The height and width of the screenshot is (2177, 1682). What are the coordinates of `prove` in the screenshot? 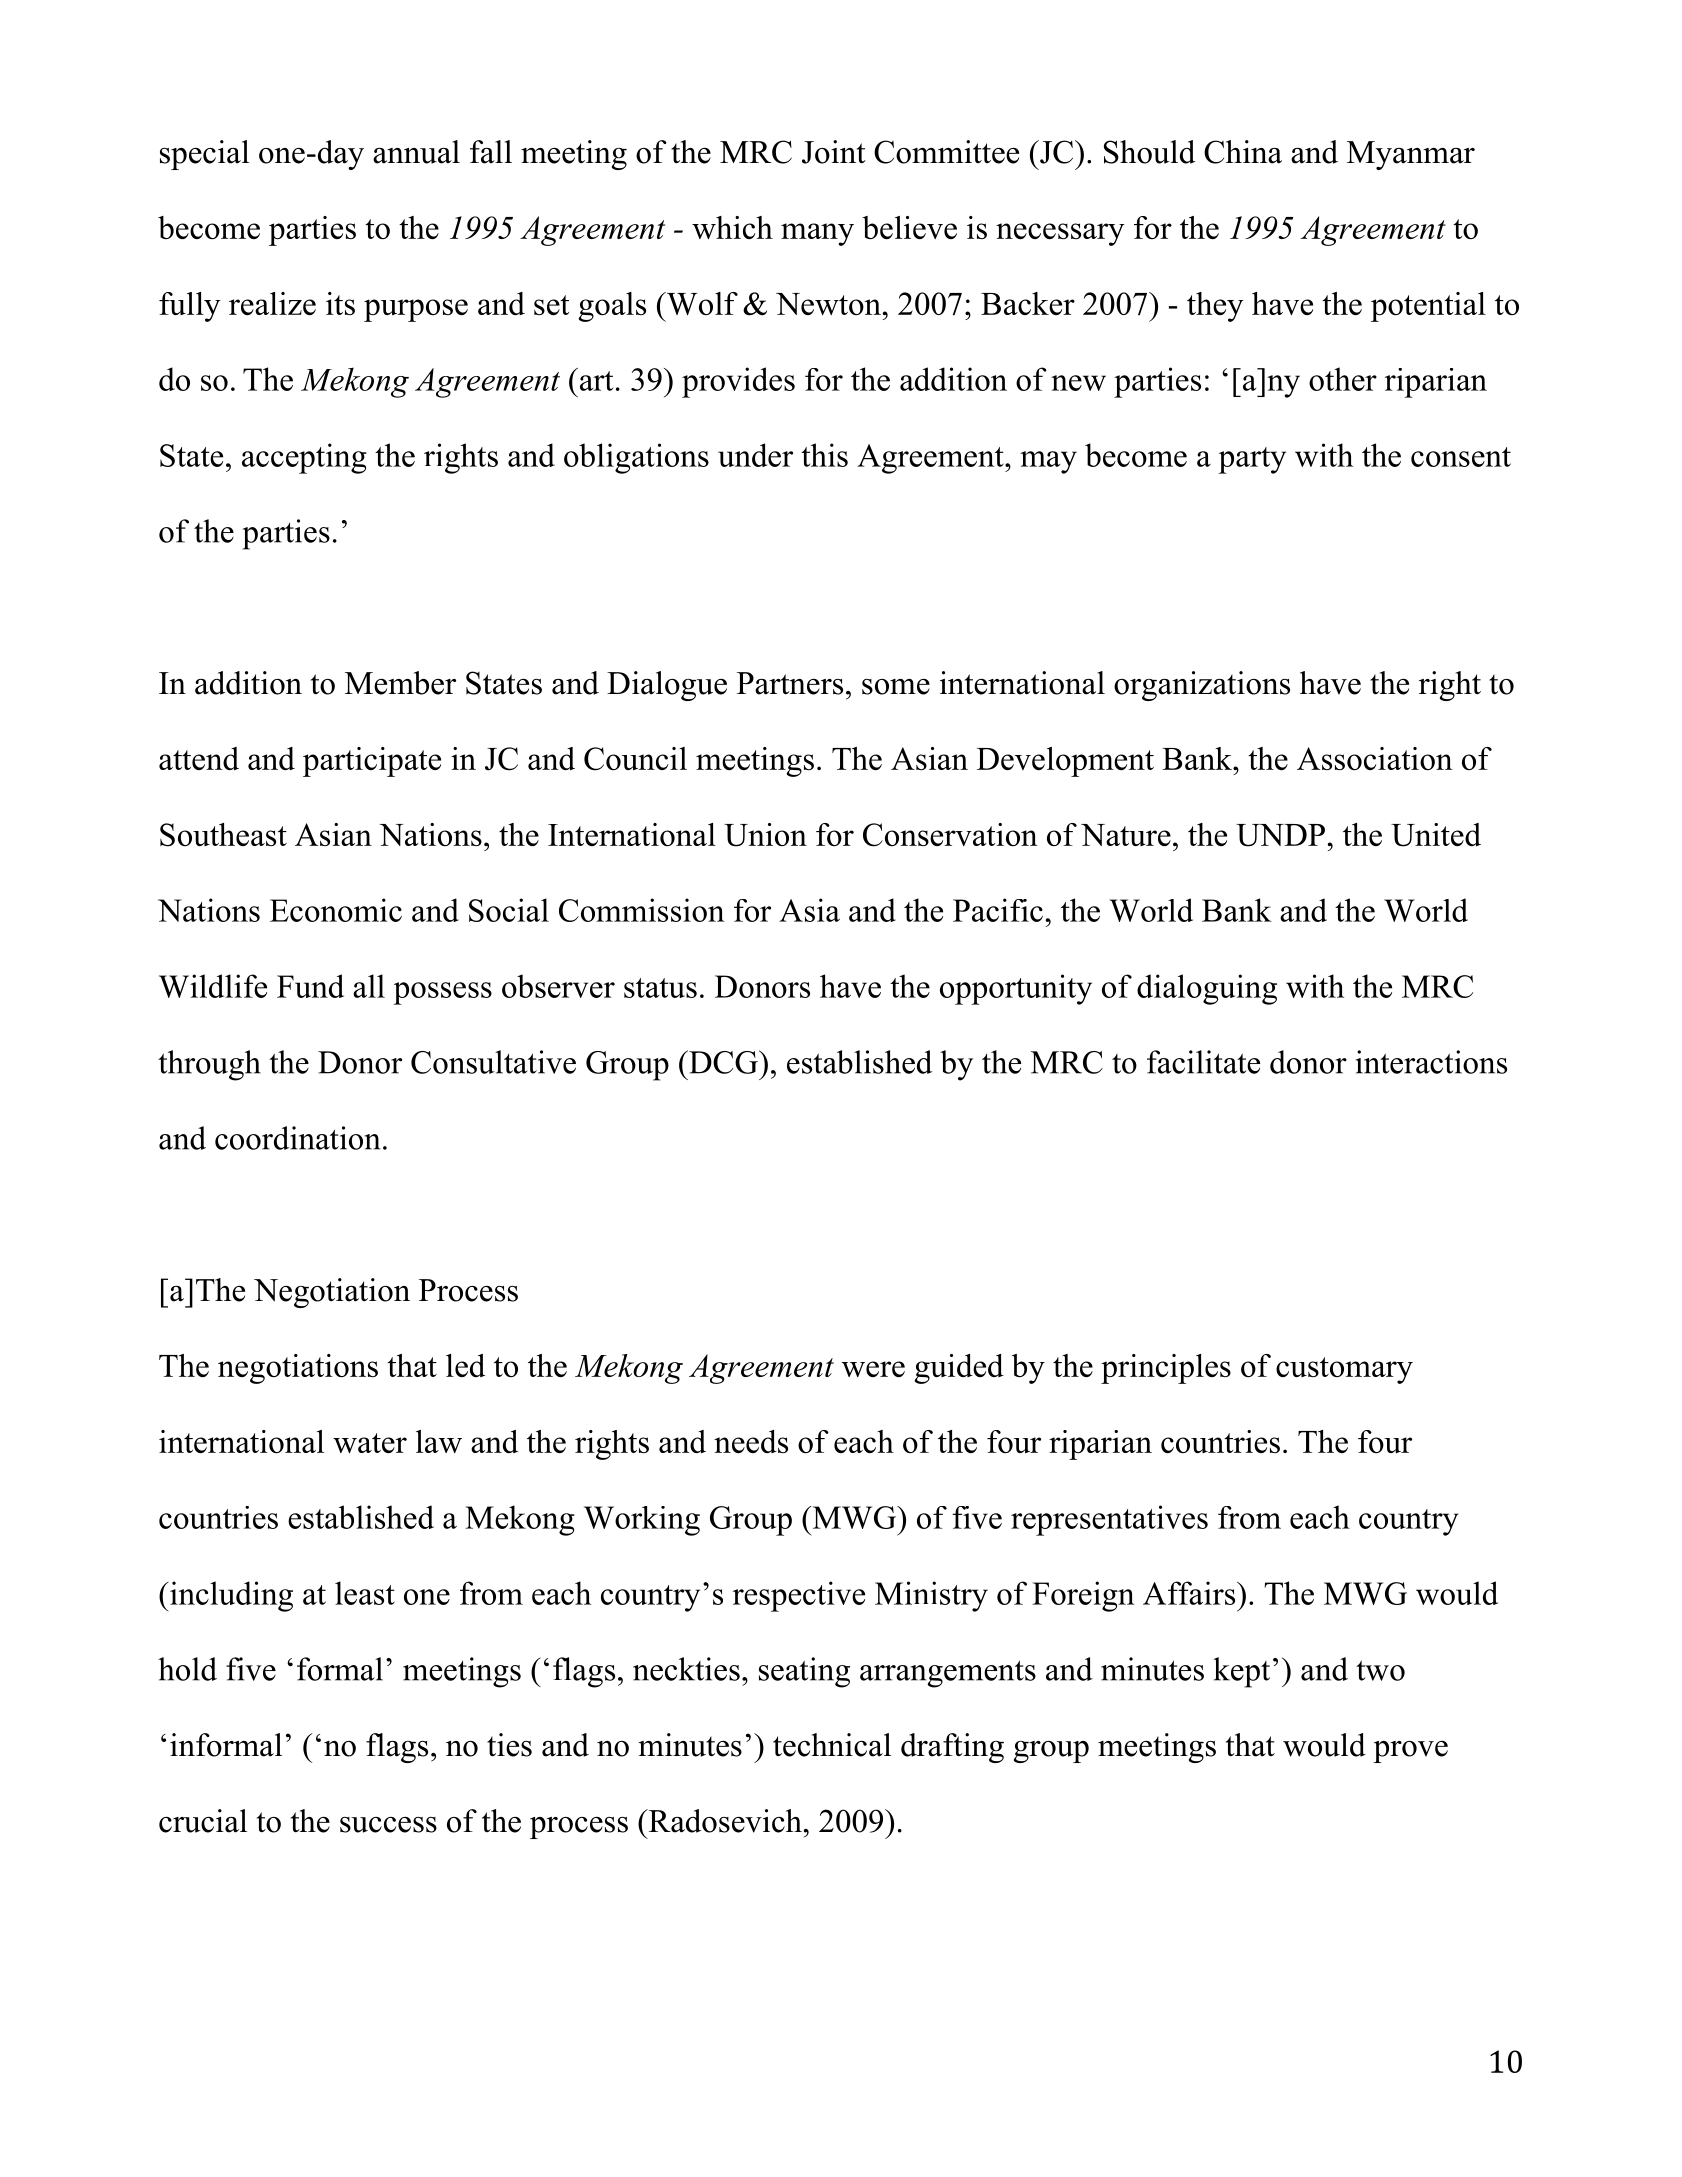 It's located at (1410, 1752).
